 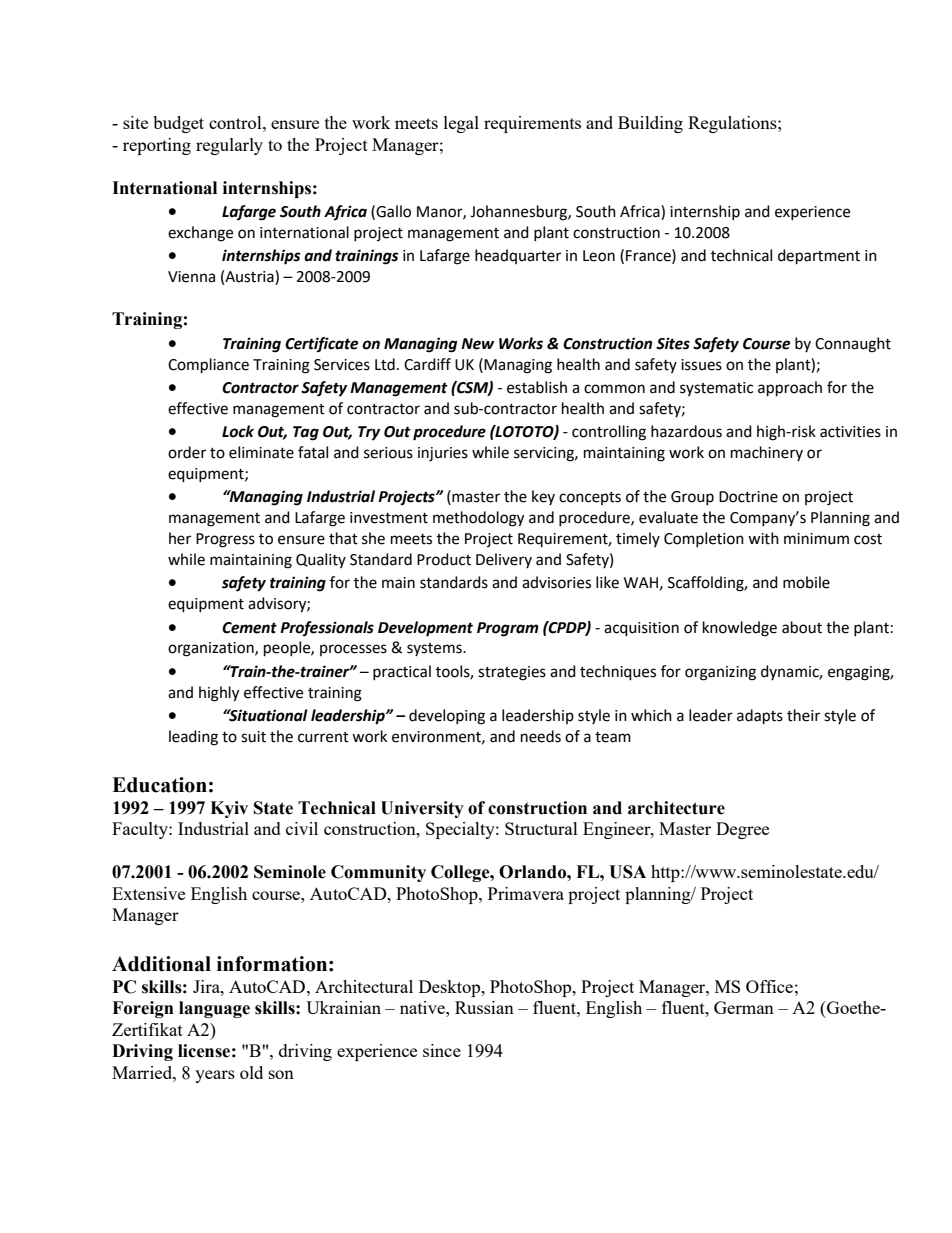 I want to click on approach, so click(x=790, y=389).
